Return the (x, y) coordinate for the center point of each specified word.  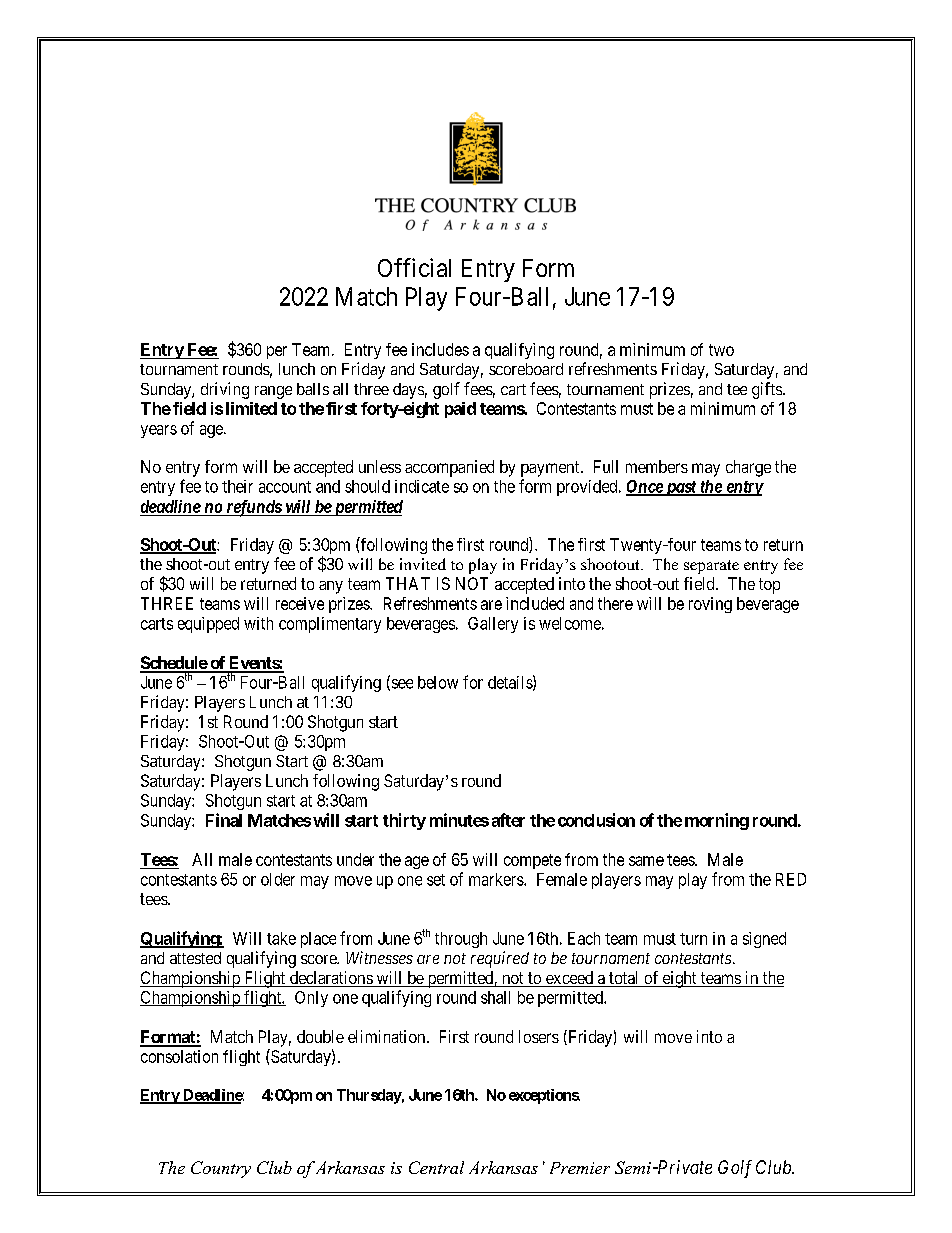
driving (225, 390)
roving (710, 605)
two (721, 350)
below (438, 682)
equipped (208, 625)
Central (436, 1167)
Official (414, 267)
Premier (580, 1168)
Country (221, 1169)
